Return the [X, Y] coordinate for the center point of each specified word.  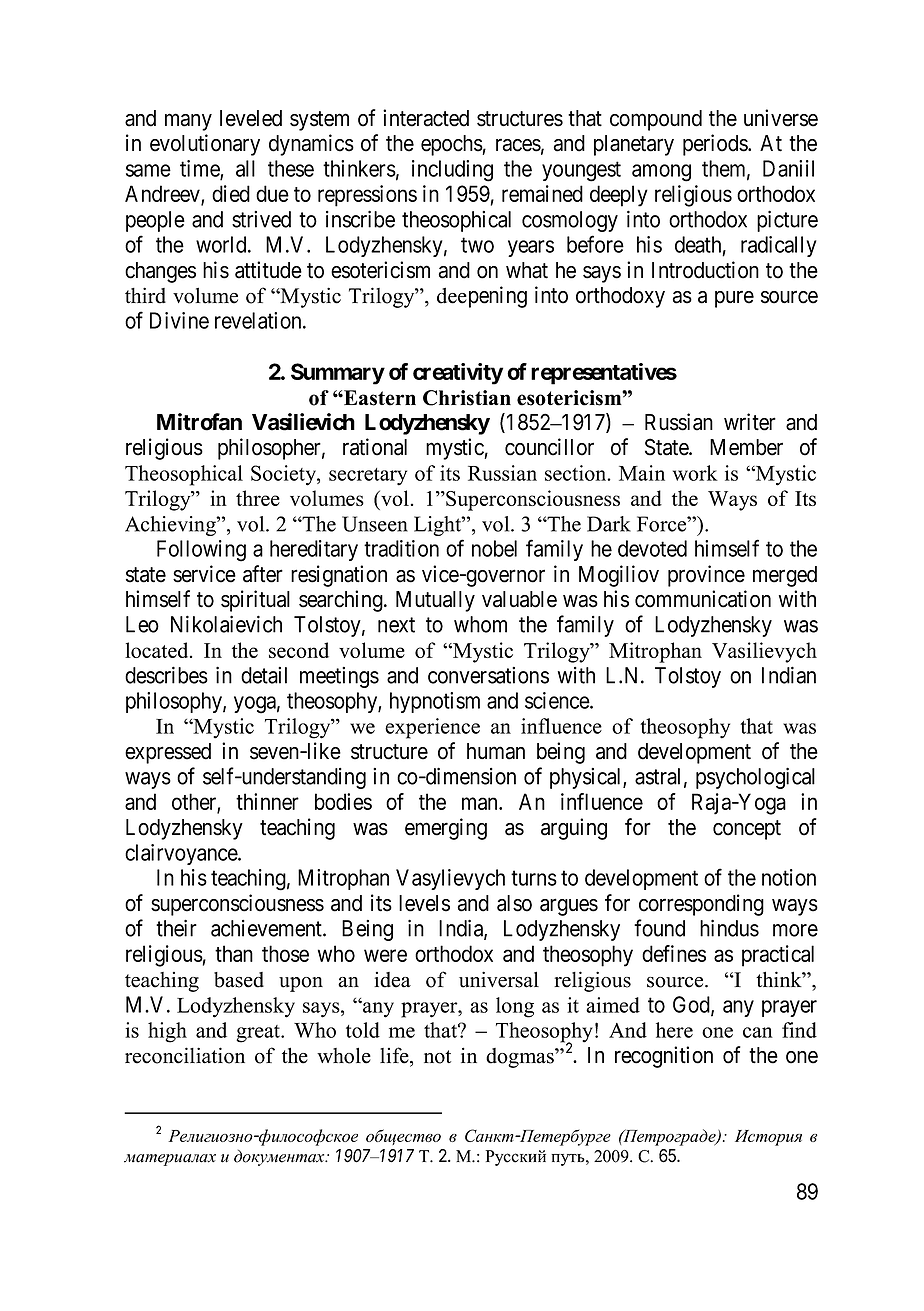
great [259, 1034]
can [758, 1032]
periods [716, 145]
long [515, 1007]
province [706, 576]
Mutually [435, 601]
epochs [452, 145]
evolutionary [205, 145]
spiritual [255, 601]
